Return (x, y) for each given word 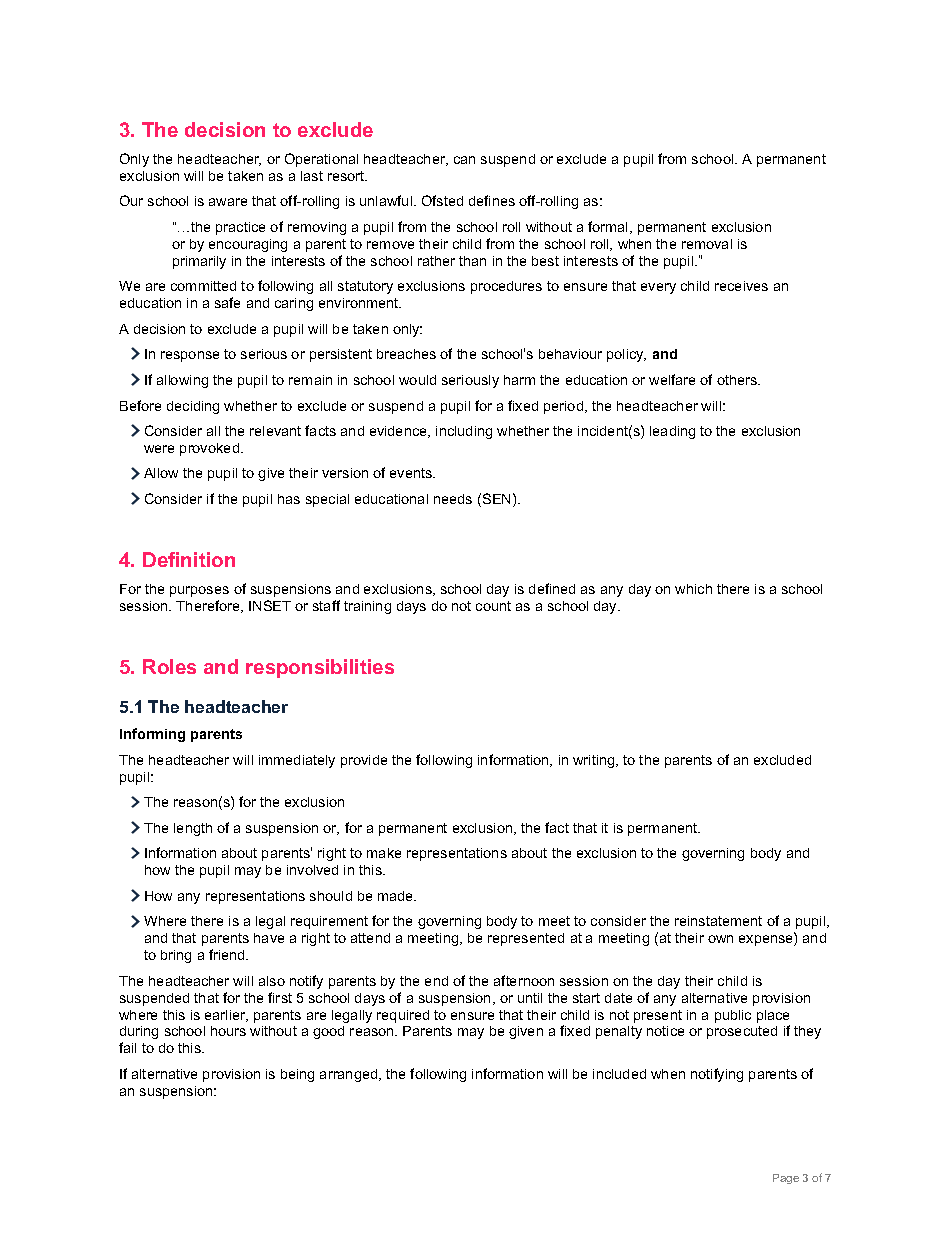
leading (672, 432)
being (297, 1075)
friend (228, 954)
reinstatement (718, 921)
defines (492, 200)
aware (228, 202)
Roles (169, 666)
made (397, 896)
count (493, 606)
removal (707, 244)
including (464, 432)
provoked (211, 449)
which (693, 589)
